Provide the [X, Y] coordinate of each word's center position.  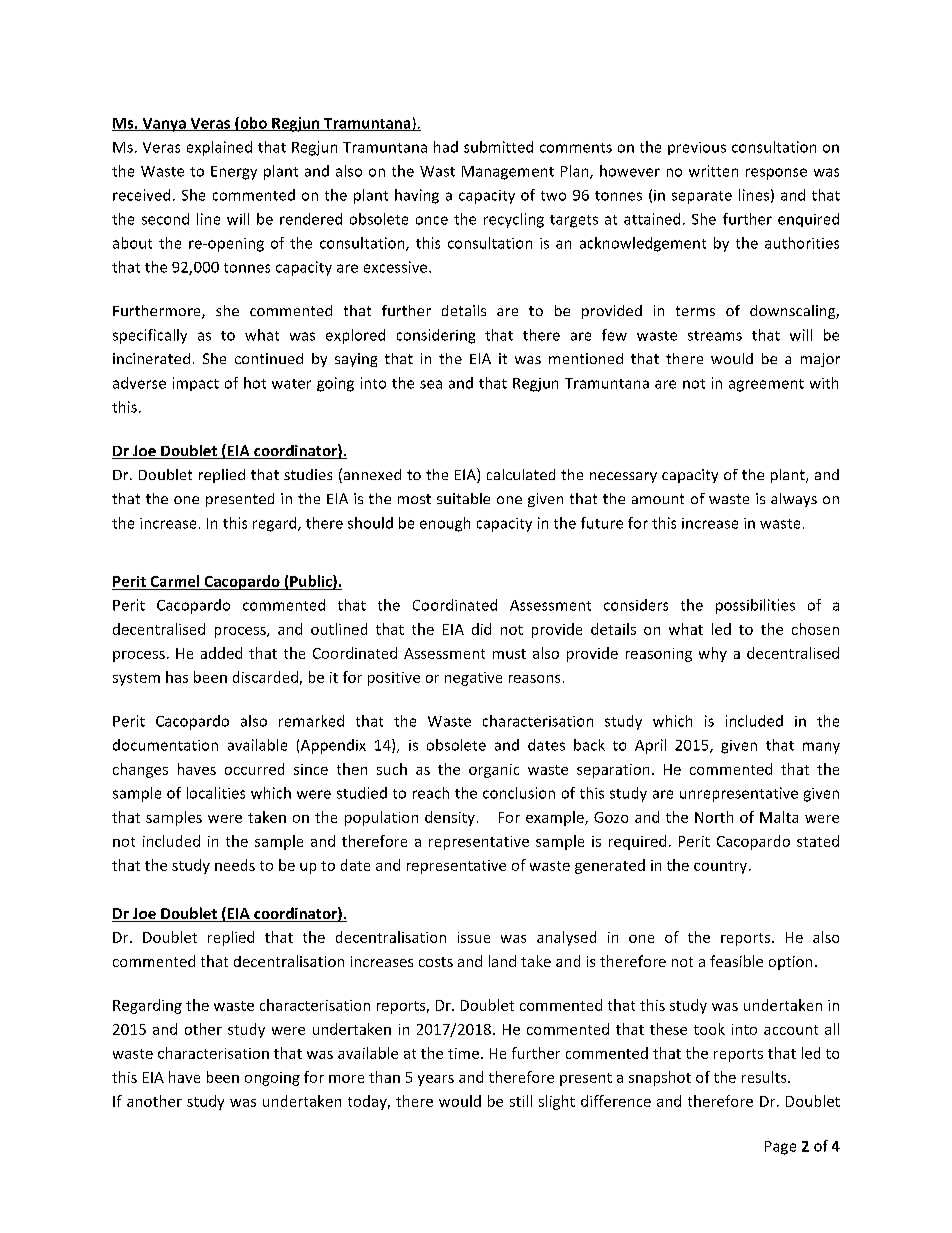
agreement [766, 385]
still [521, 1101]
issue [474, 937]
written [713, 171]
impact [196, 384]
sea [431, 384]
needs [235, 865]
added [221, 653]
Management [508, 173]
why [713, 654]
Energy [234, 173]
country [720, 867]
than [384, 1077]
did [481, 629]
